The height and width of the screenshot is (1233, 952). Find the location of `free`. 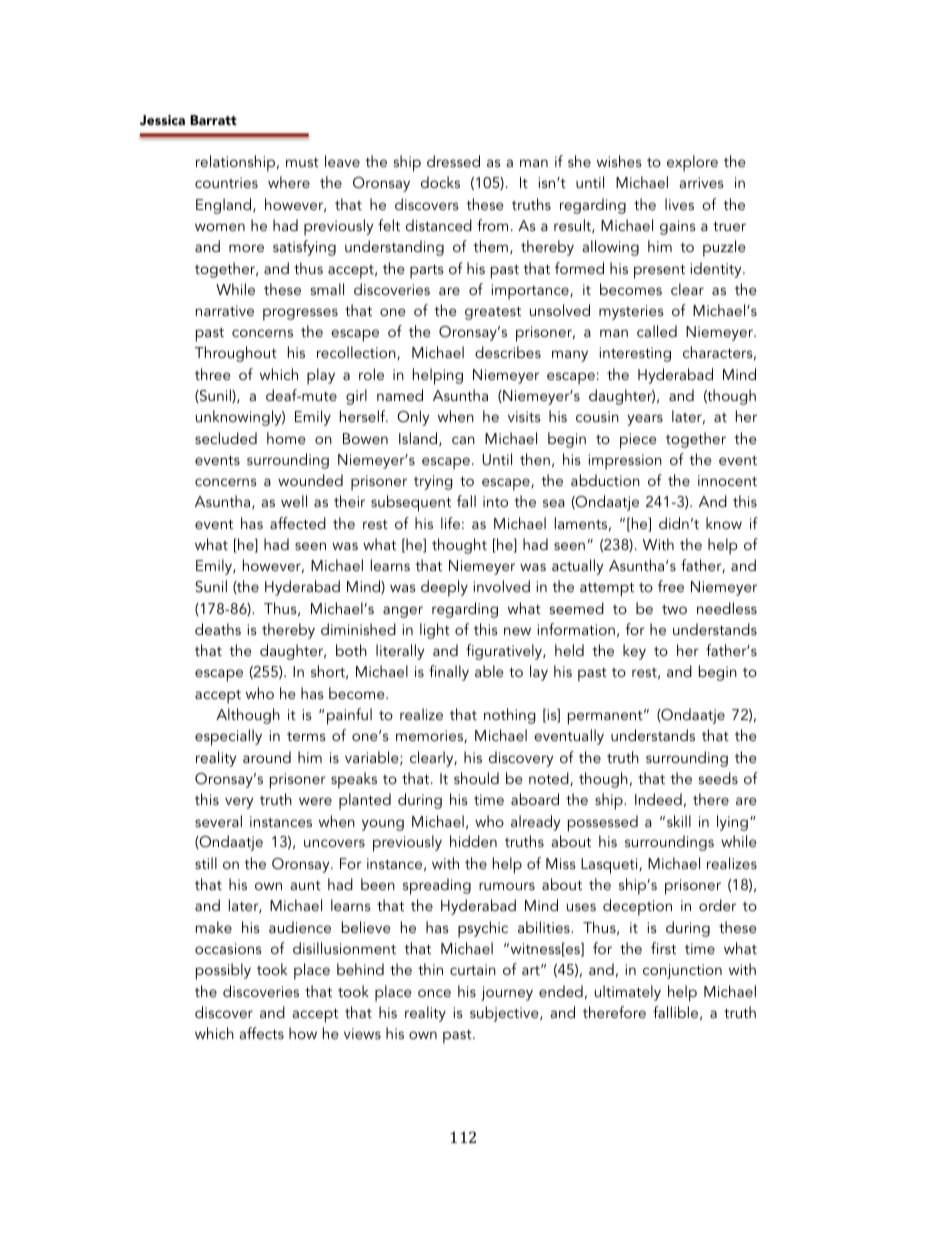

free is located at coordinates (671, 586).
